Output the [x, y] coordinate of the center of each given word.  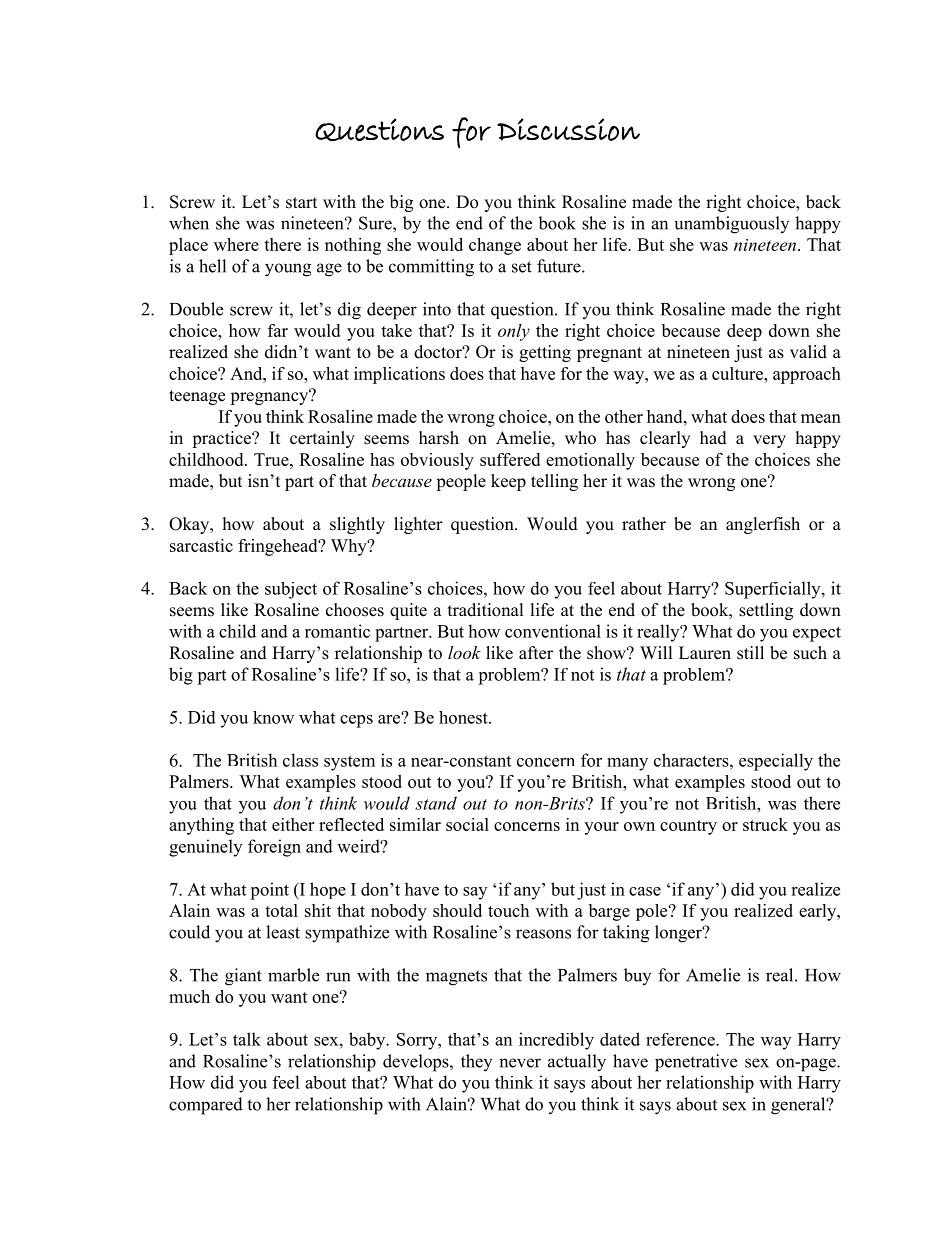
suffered [510, 459]
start [301, 203]
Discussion [568, 129]
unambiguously [732, 225]
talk [247, 1039]
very [769, 441]
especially [776, 762]
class [300, 760]
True [272, 459]
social [467, 824]
